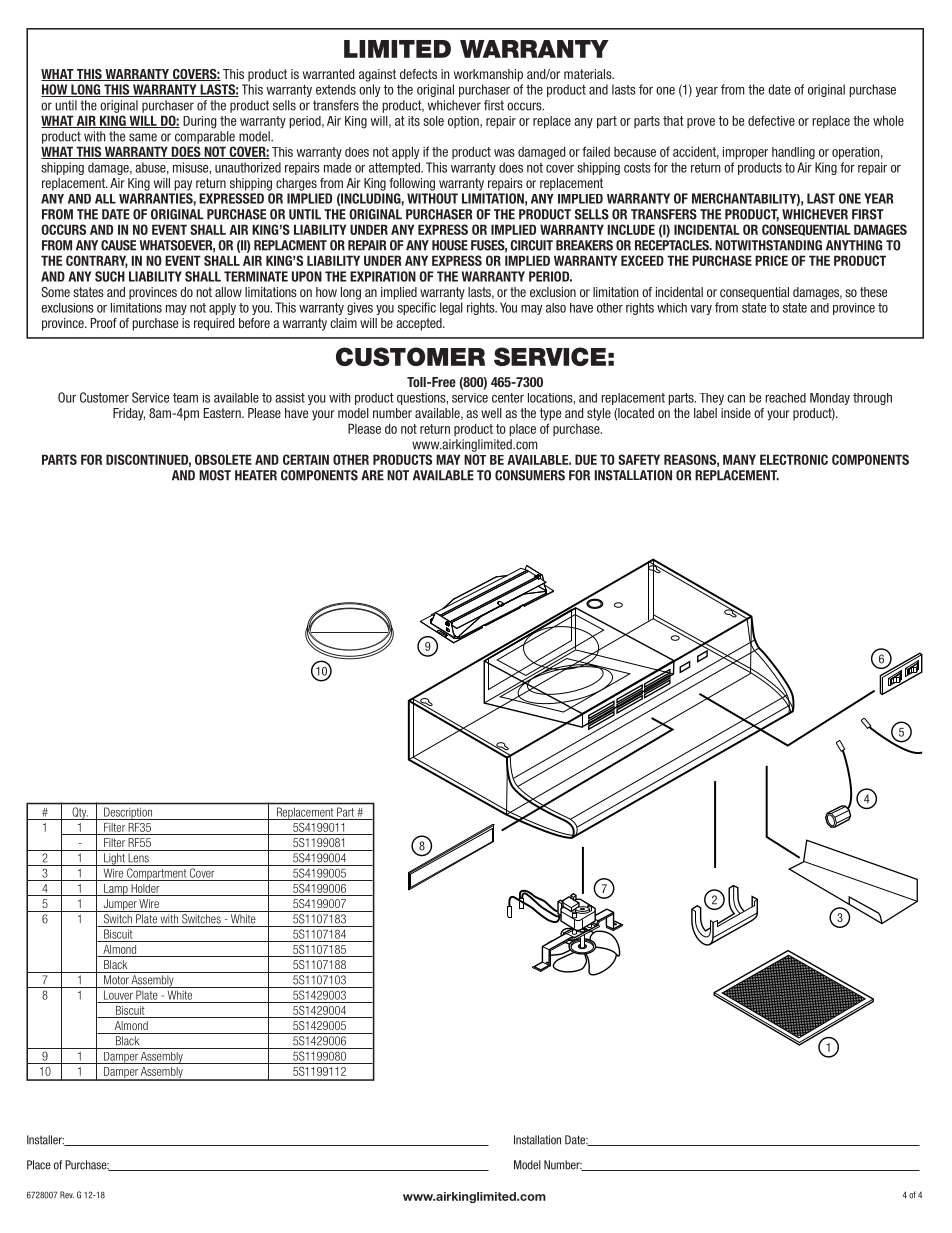 Image resolution: width=952 pixels, height=1233 pixels. I want to click on MOST, so click(215, 475).
